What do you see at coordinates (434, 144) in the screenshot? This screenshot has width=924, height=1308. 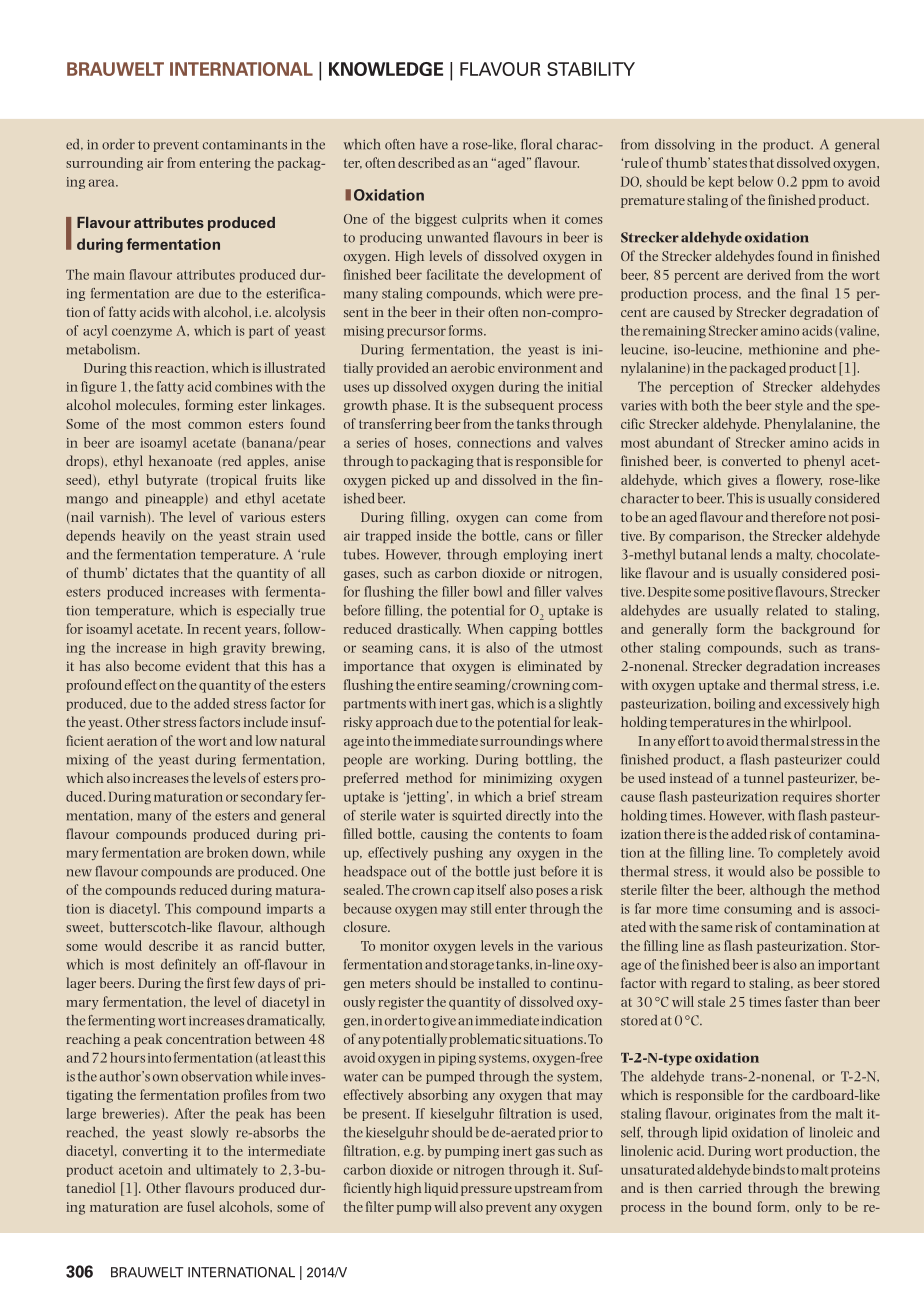 I see `have` at bounding box center [434, 144].
